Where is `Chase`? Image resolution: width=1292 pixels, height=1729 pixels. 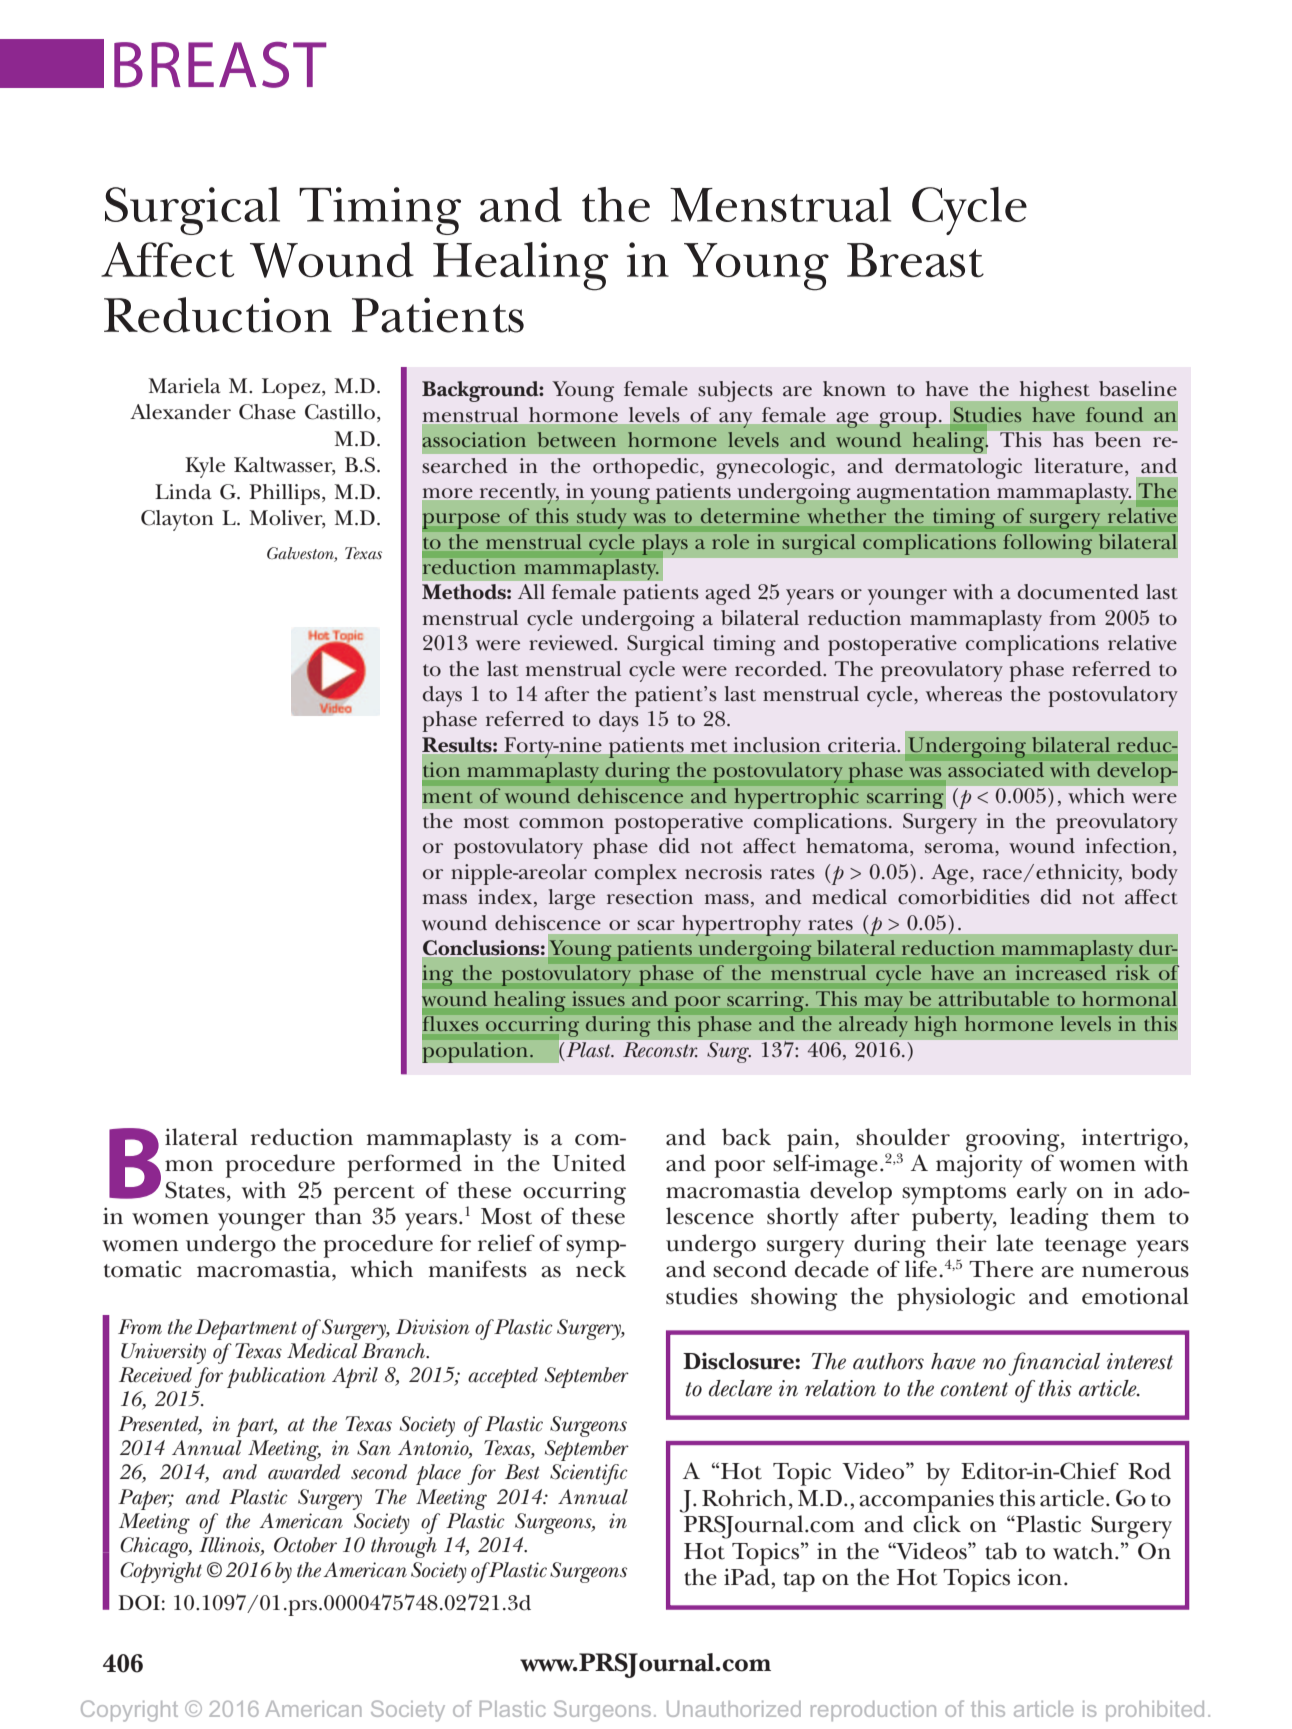
Chase is located at coordinates (267, 412).
